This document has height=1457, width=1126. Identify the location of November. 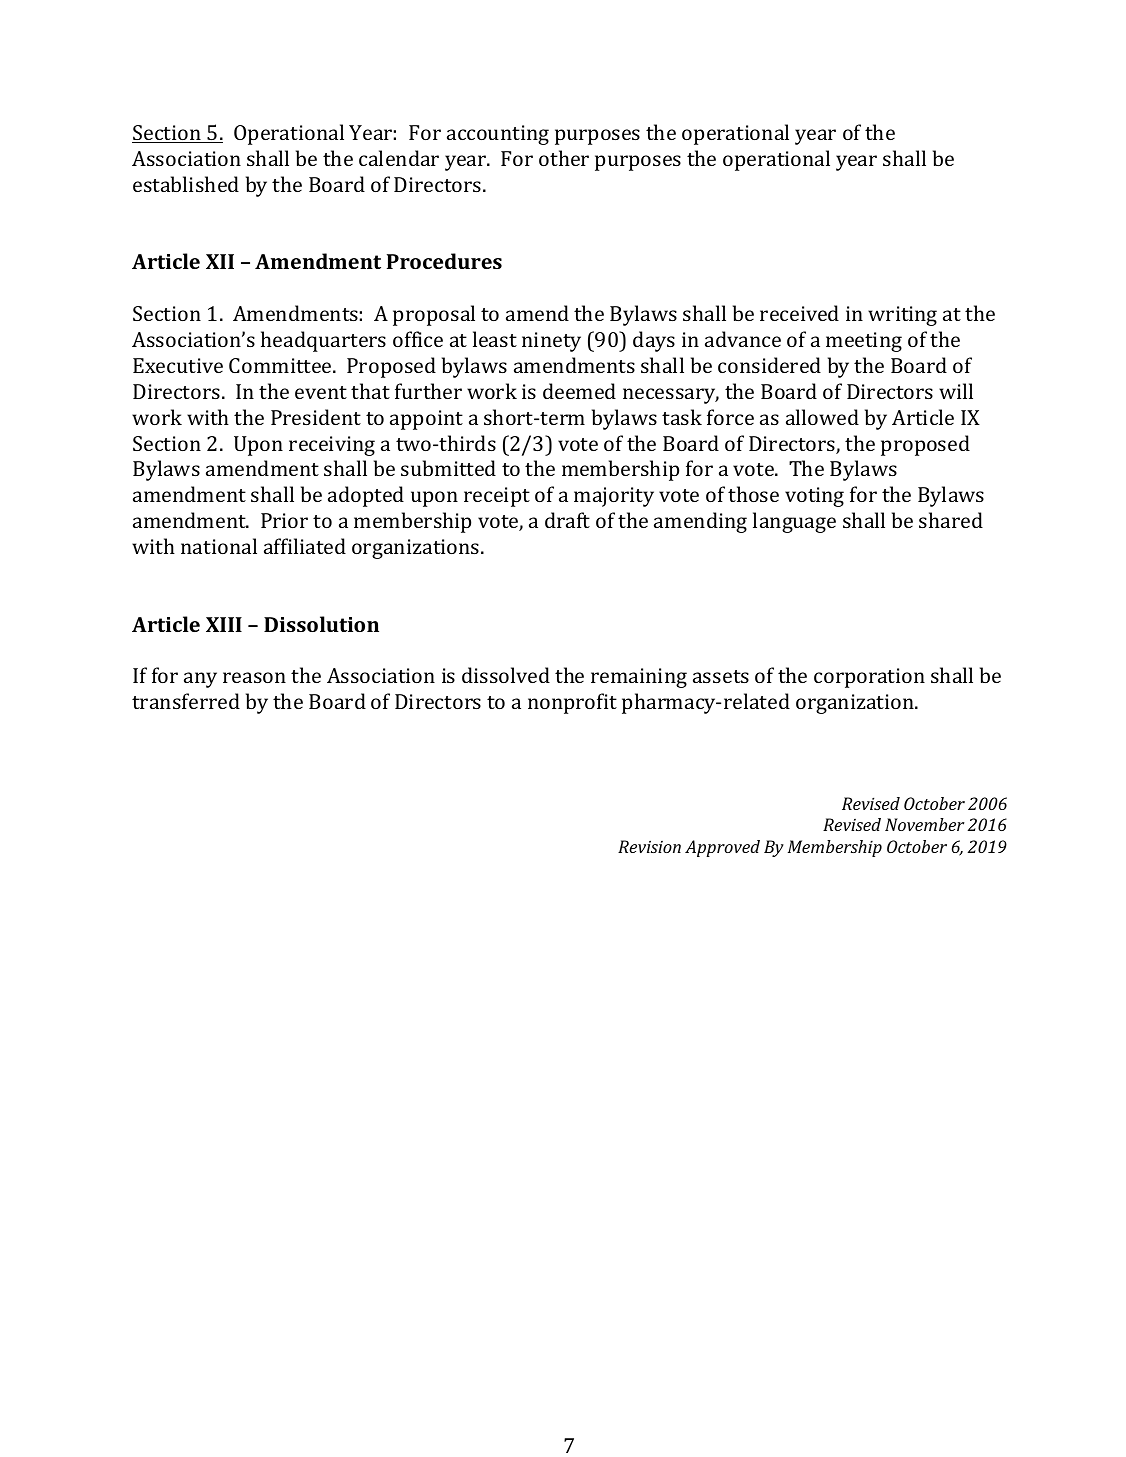
(925, 824).
